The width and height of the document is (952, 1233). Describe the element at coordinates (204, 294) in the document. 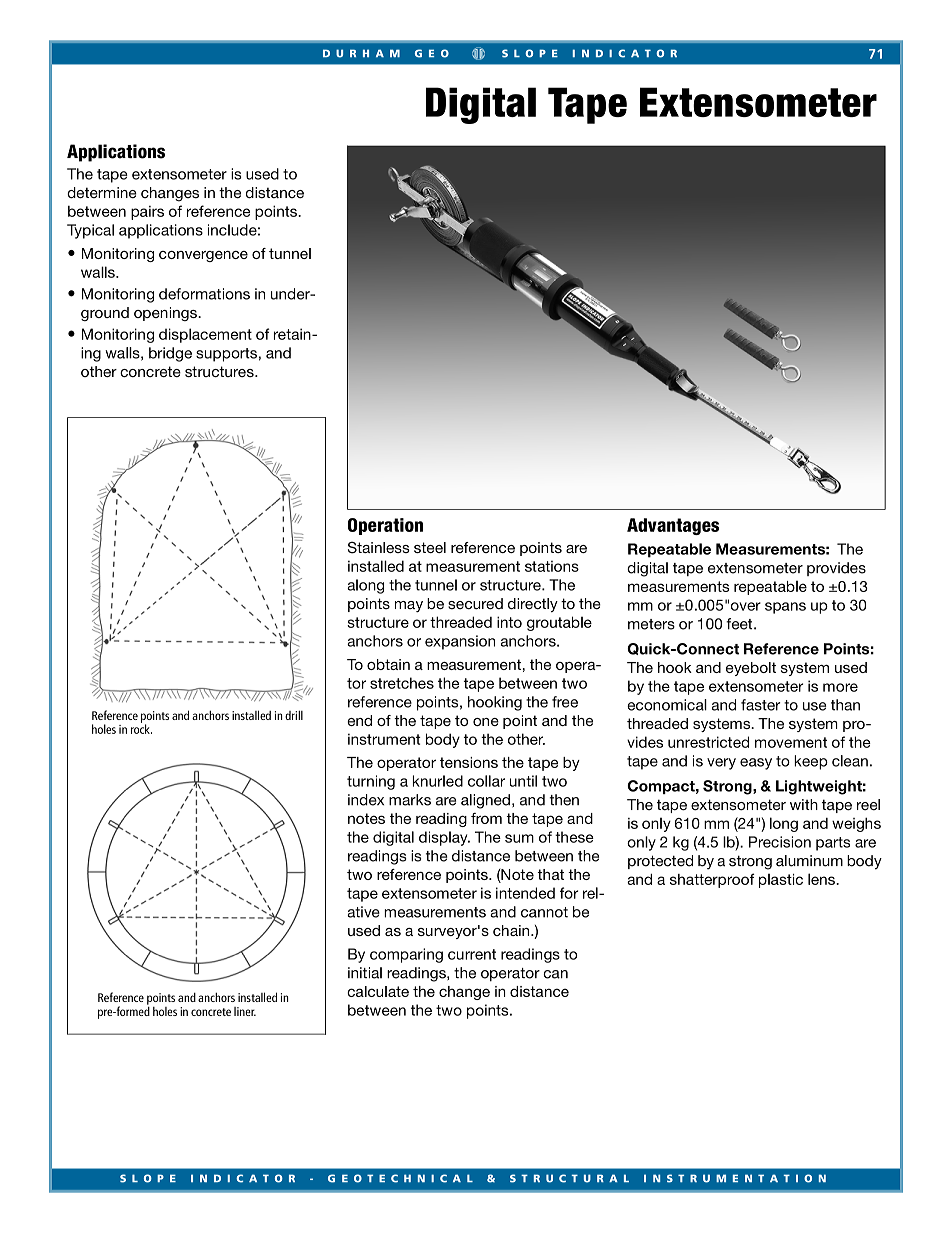

I see `deformations` at that location.
